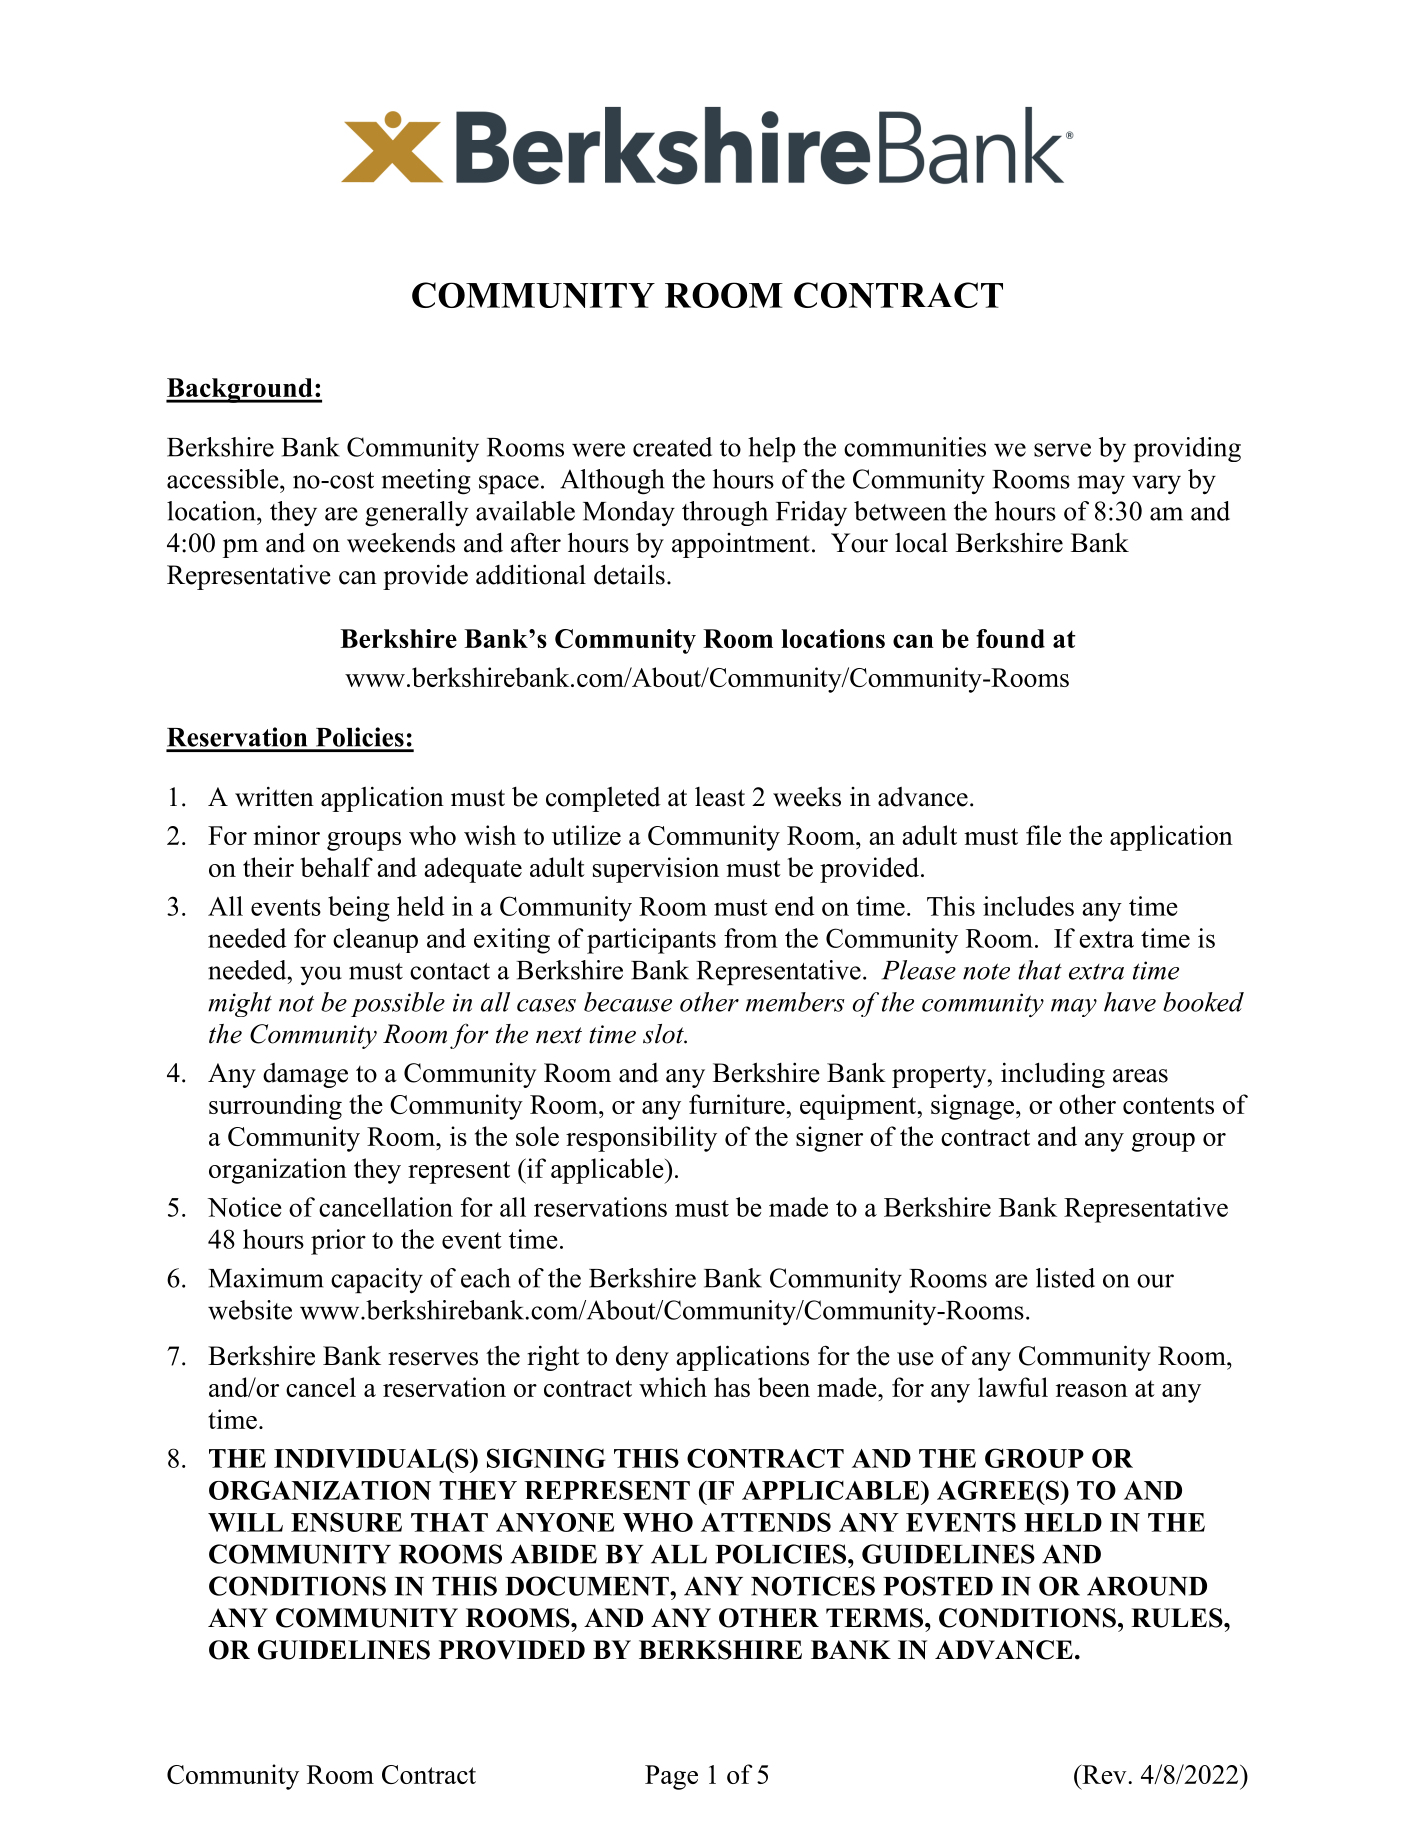 The height and width of the document is (1831, 1415). What do you see at coordinates (642, 1358) in the document?
I see `deny` at bounding box center [642, 1358].
